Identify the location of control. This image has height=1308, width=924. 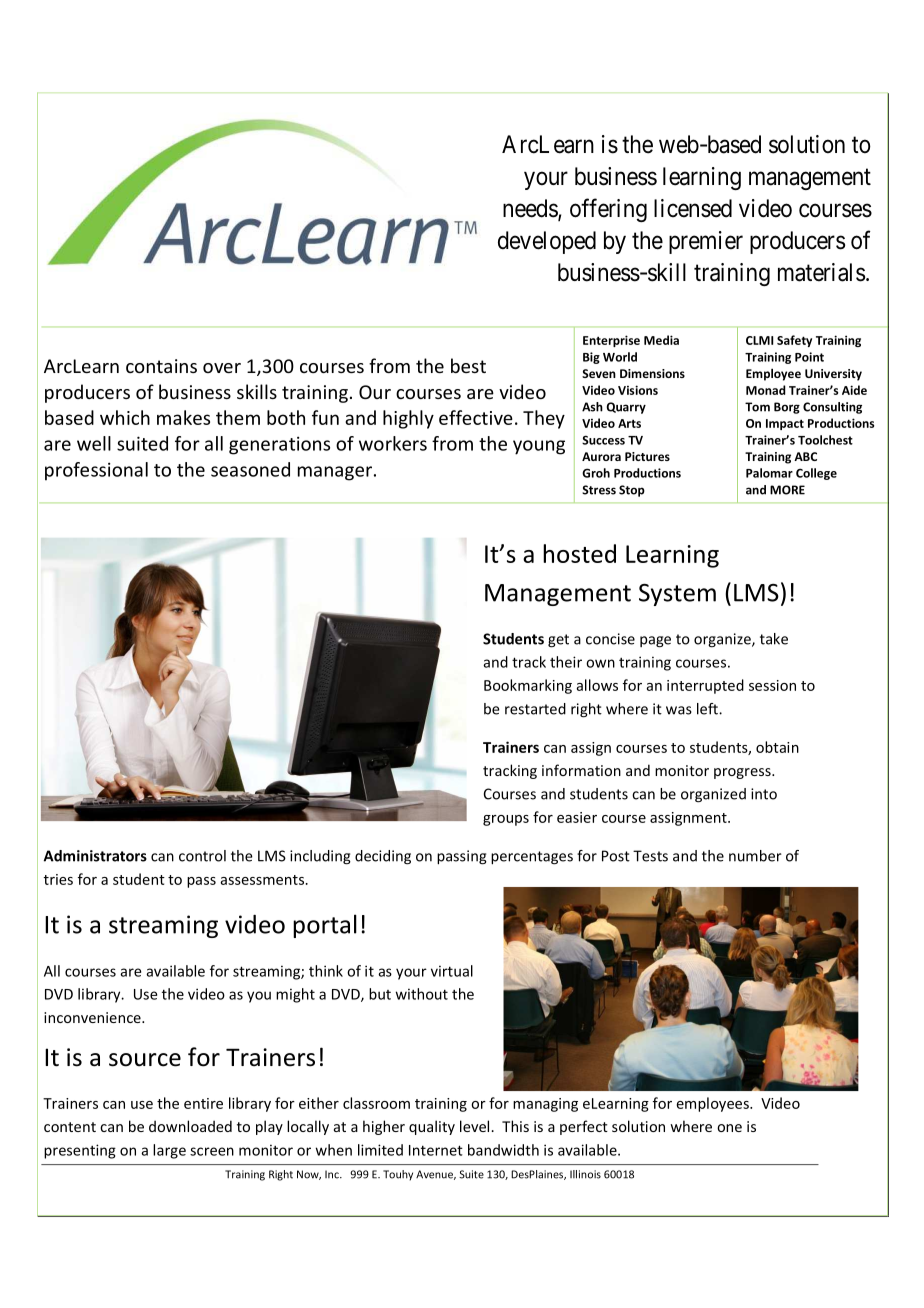
(202, 856).
